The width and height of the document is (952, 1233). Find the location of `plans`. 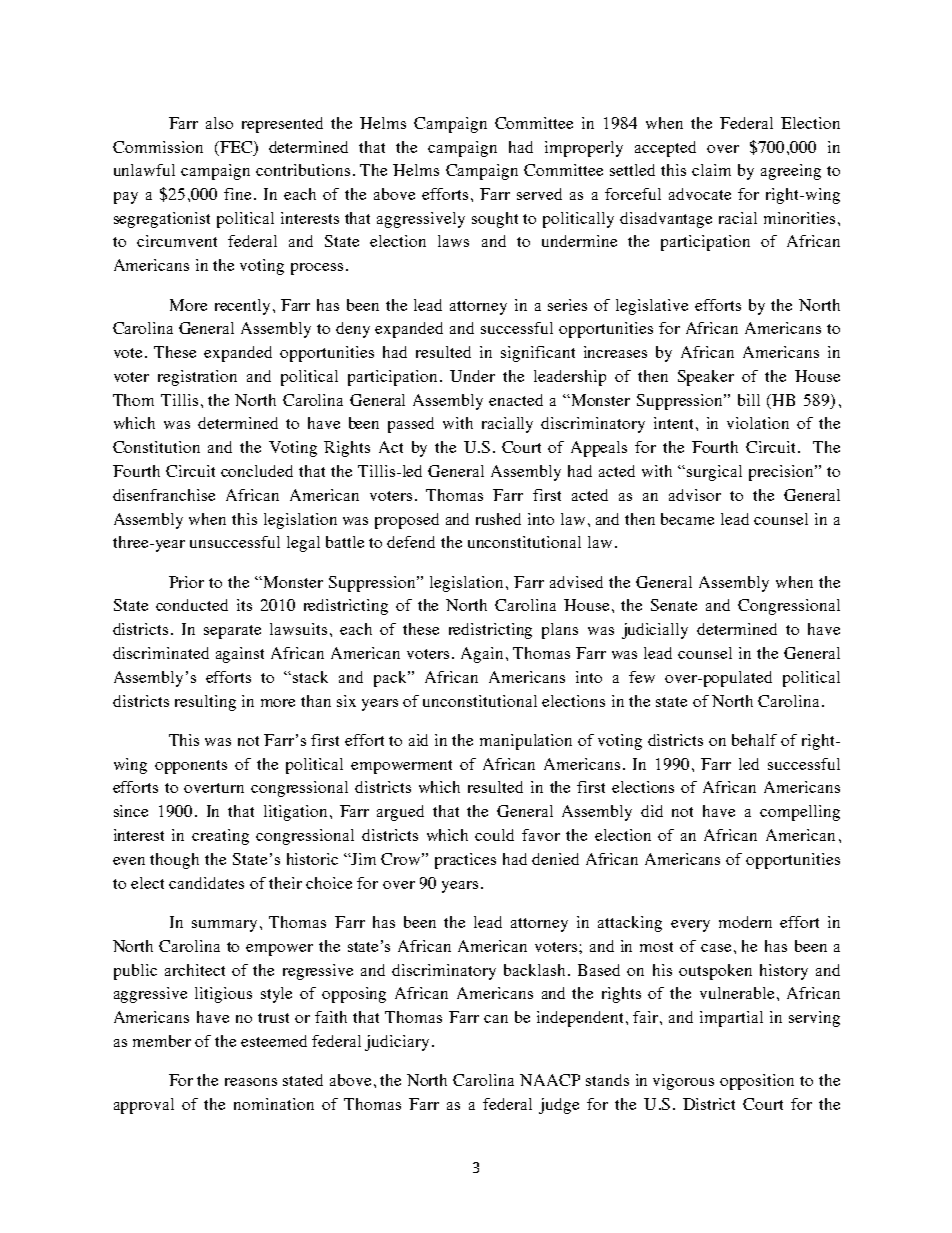

plans is located at coordinates (560, 631).
